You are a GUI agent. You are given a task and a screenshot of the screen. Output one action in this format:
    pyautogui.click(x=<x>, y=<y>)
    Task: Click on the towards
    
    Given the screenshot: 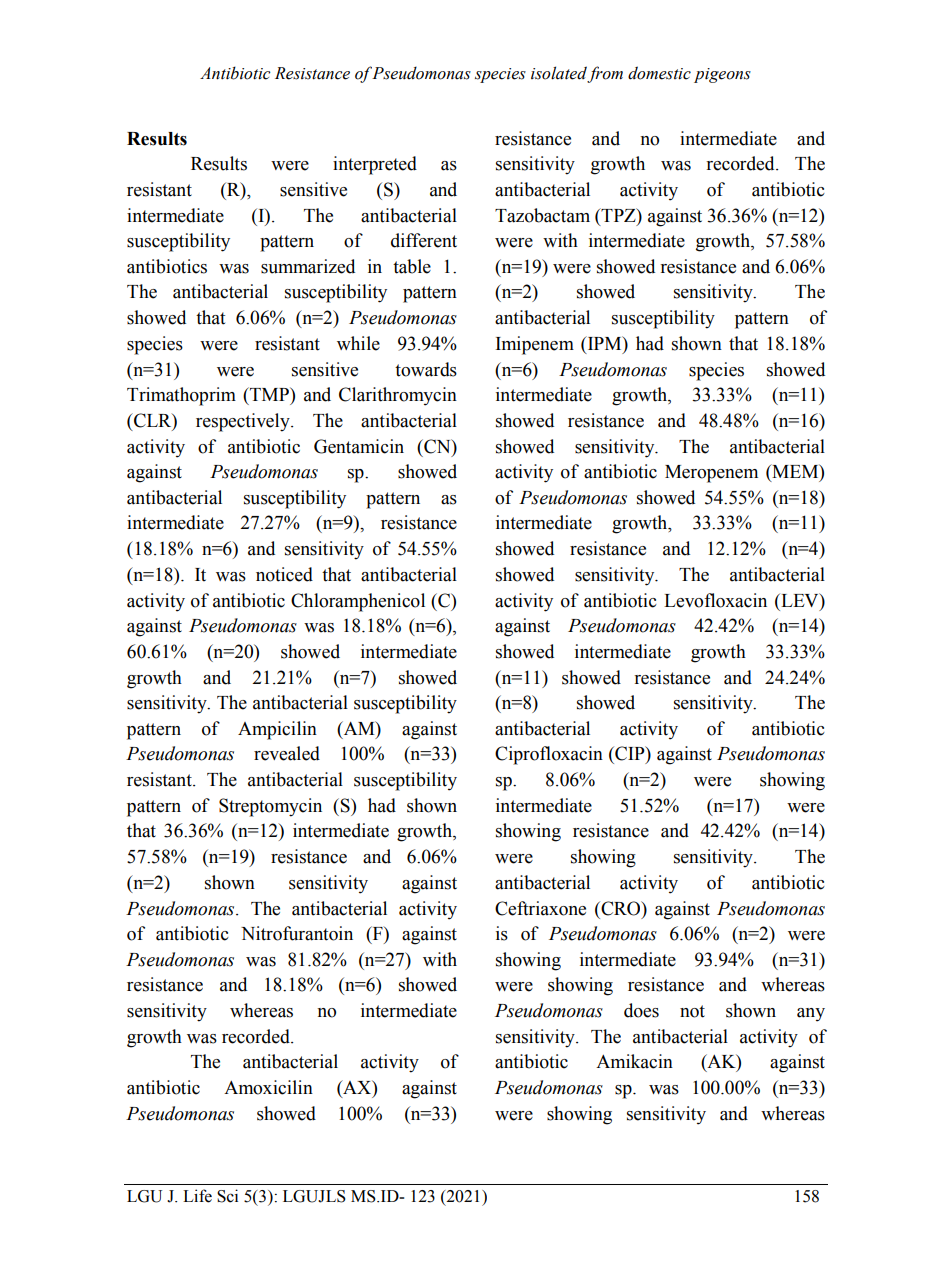 What is the action you would take?
    pyautogui.click(x=426, y=369)
